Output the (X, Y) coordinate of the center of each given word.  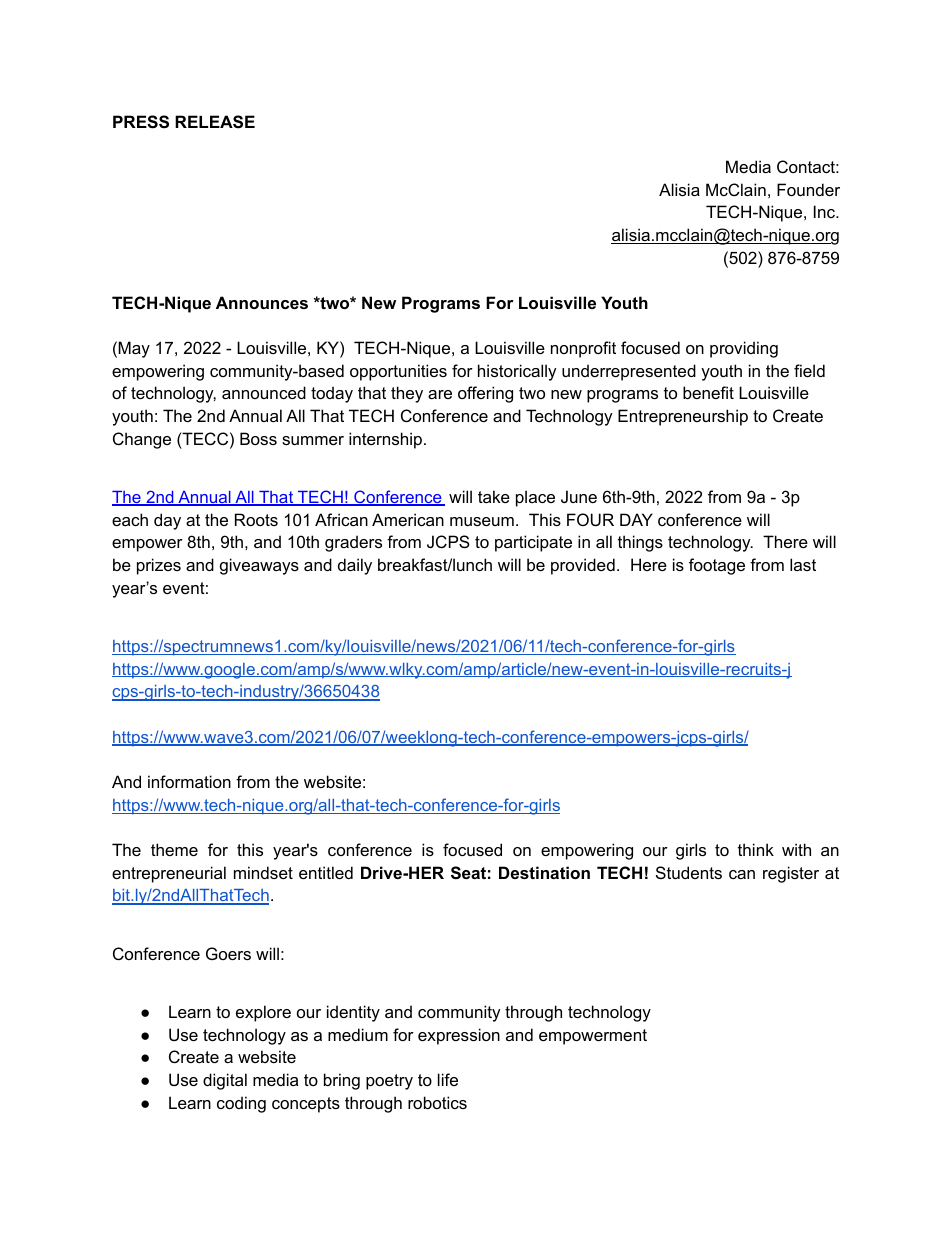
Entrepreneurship (683, 417)
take (494, 496)
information (189, 781)
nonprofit (583, 349)
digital (225, 1081)
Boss (258, 438)
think (756, 849)
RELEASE (215, 122)
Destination (544, 872)
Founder (808, 189)
